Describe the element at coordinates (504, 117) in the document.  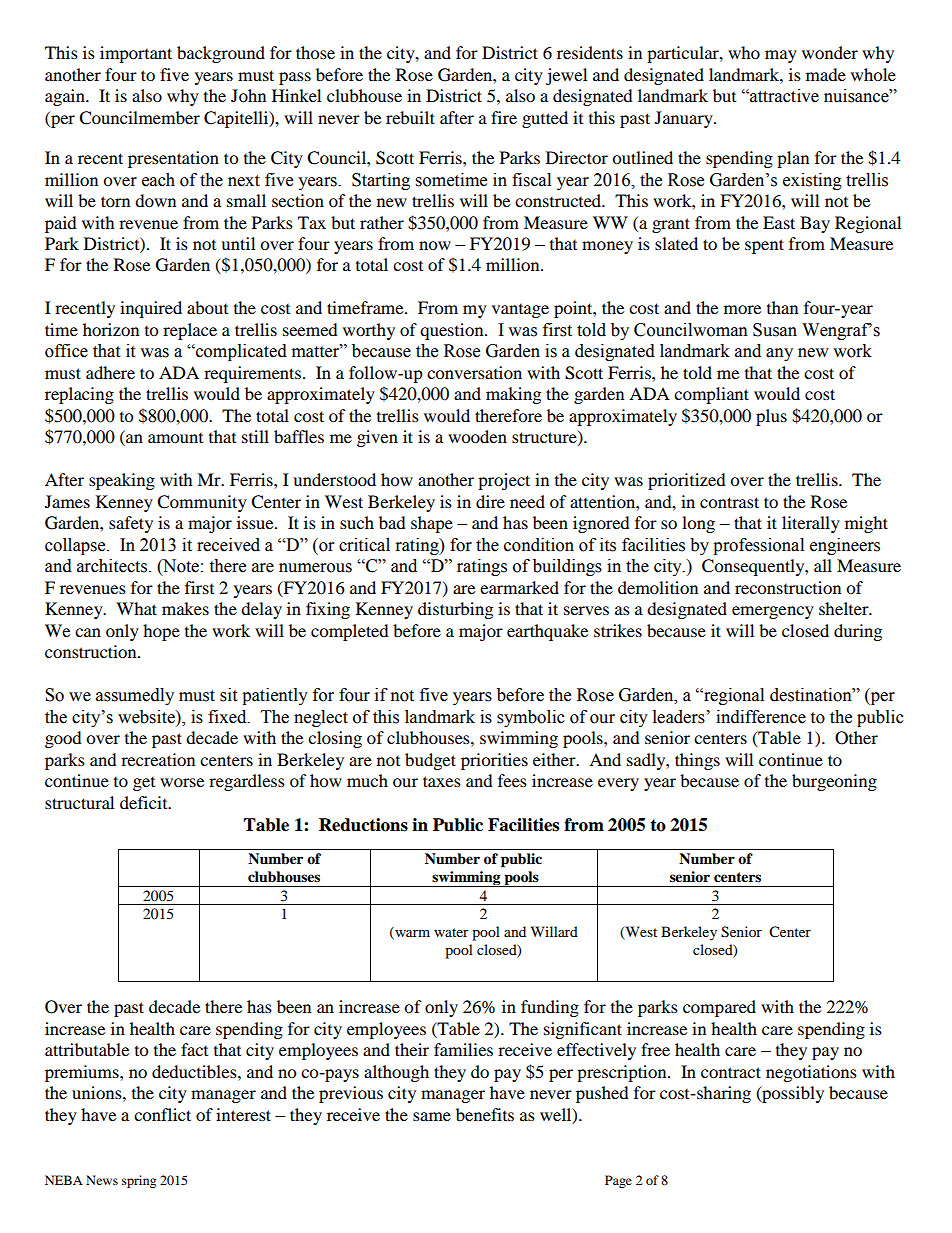
I see `fire` at that location.
